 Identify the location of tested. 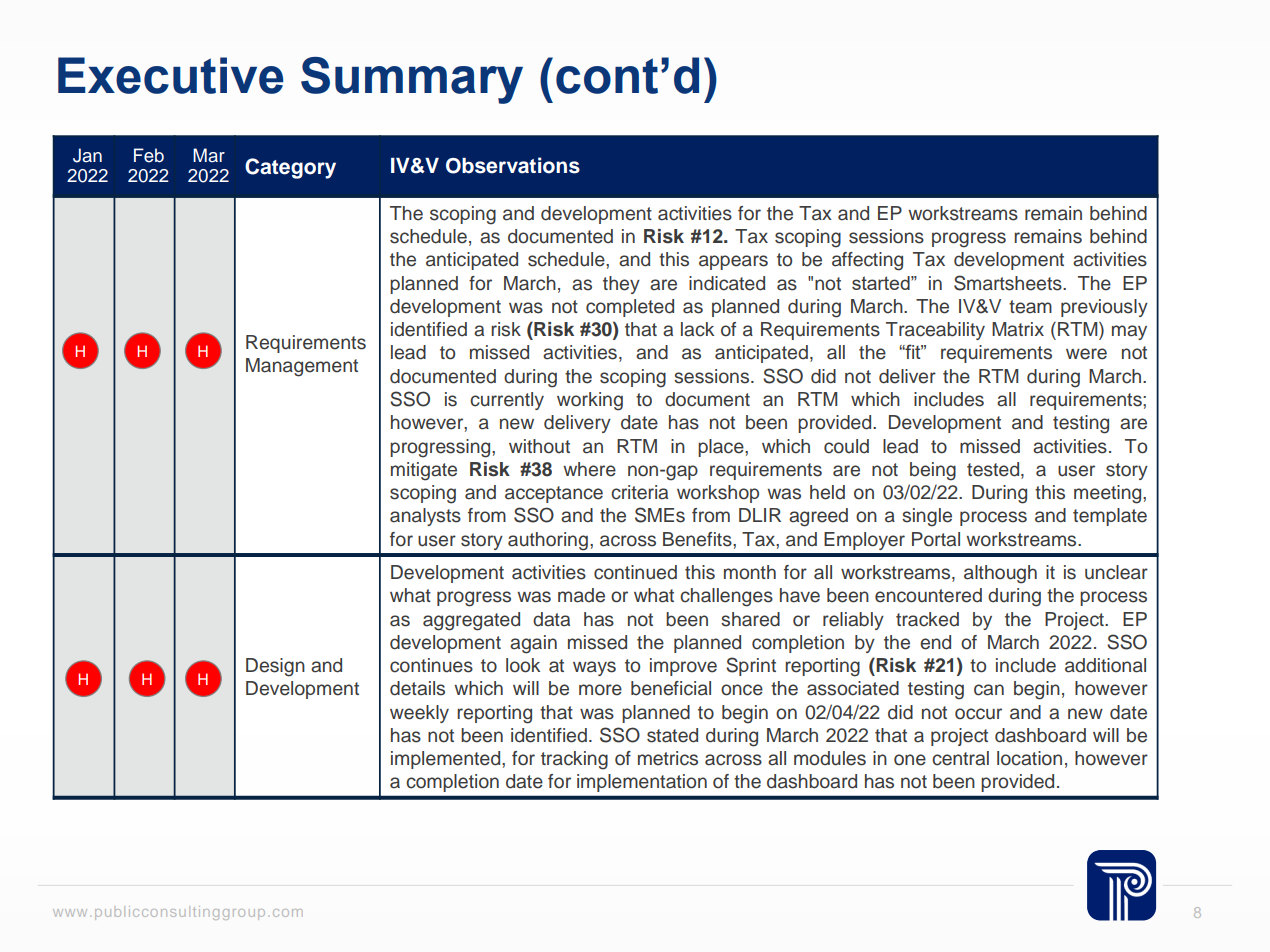
(994, 470).
